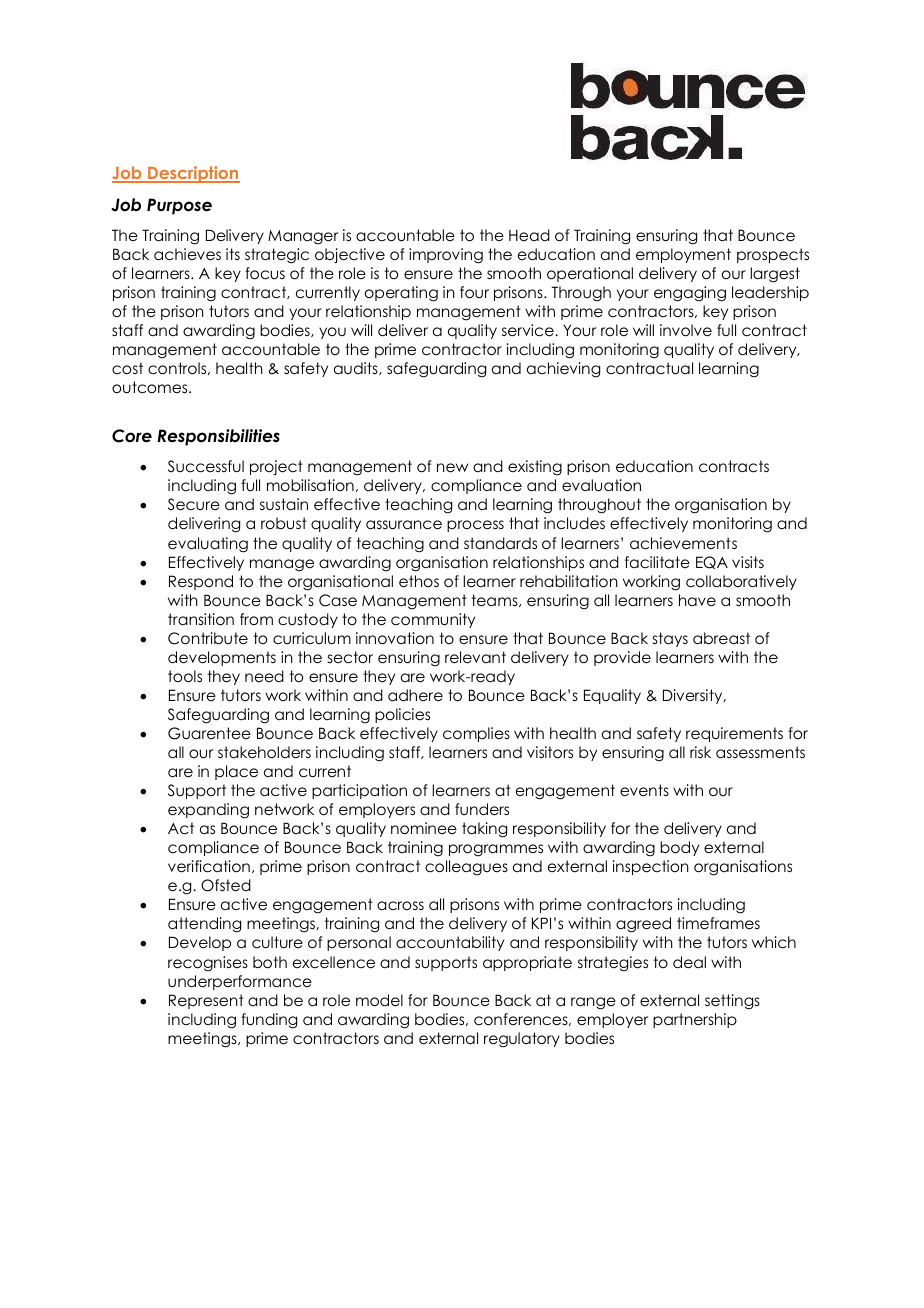 Image resolution: width=924 pixels, height=1308 pixels. What do you see at coordinates (466, 868) in the image?
I see `colleagues` at bounding box center [466, 868].
